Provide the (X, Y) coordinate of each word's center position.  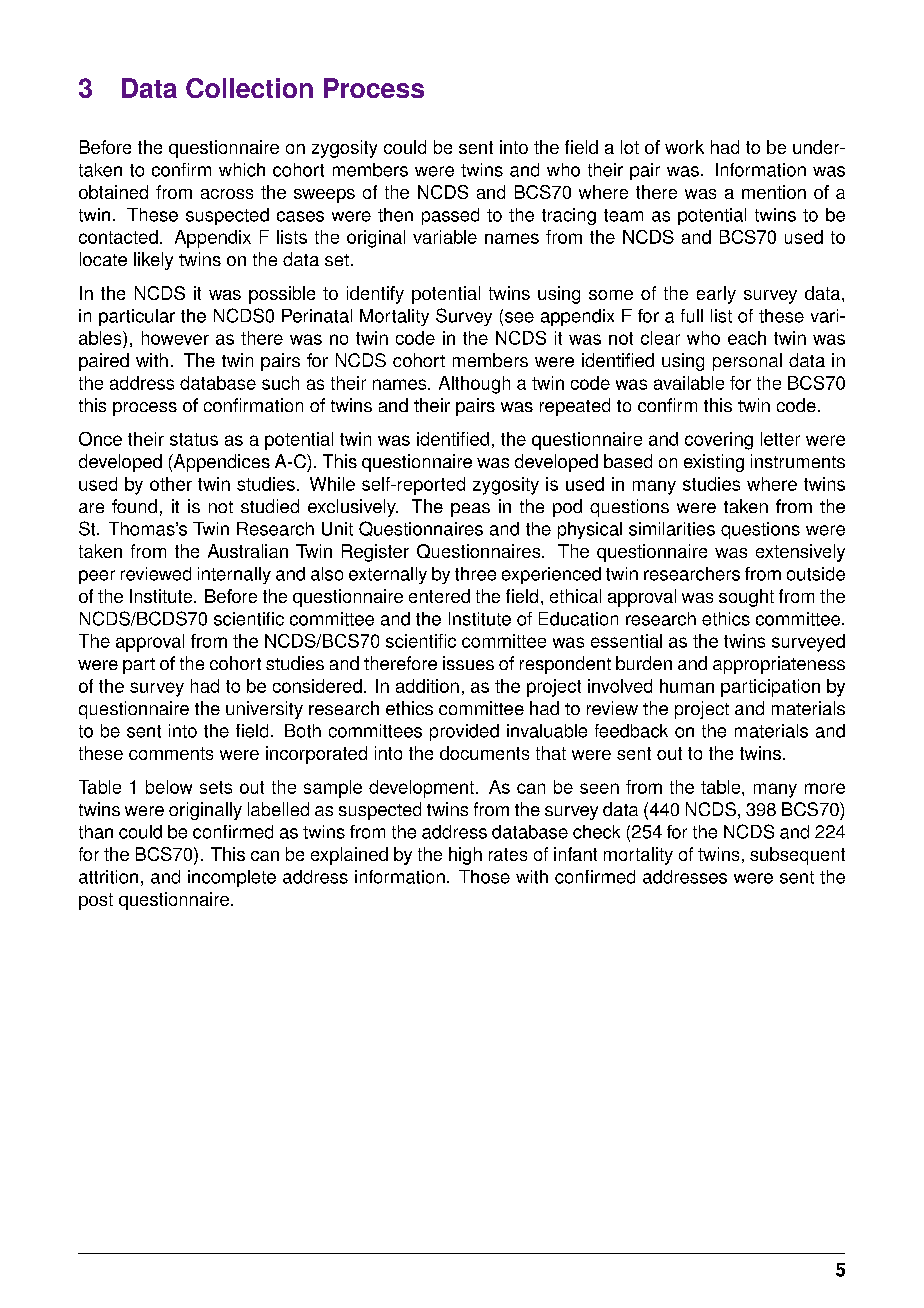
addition (427, 686)
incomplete (232, 878)
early (716, 295)
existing (714, 463)
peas (470, 510)
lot (630, 147)
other (171, 484)
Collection (249, 88)
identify (375, 295)
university (264, 710)
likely (153, 261)
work (684, 147)
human (687, 686)
